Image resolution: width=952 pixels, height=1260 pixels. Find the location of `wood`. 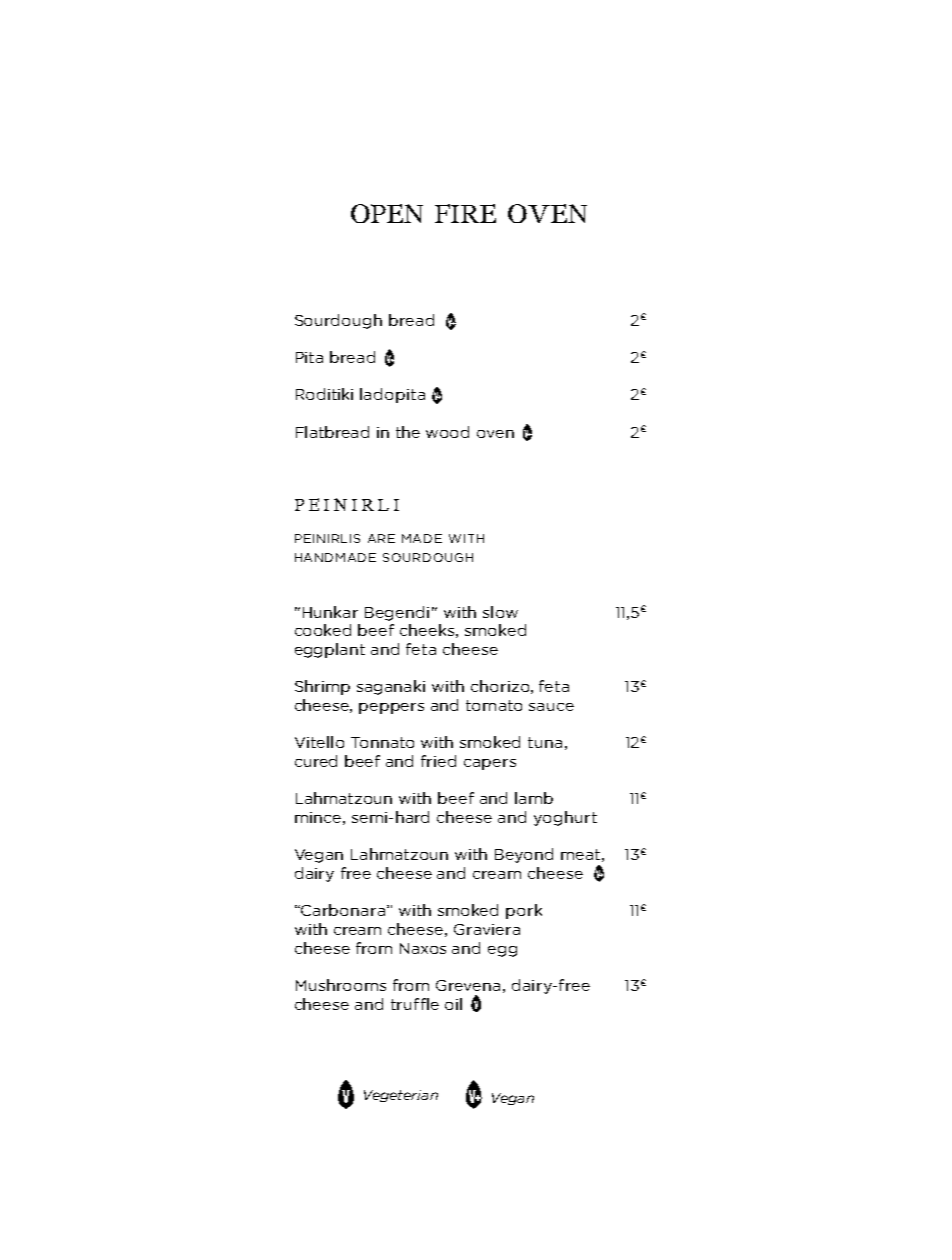

wood is located at coordinates (447, 432).
